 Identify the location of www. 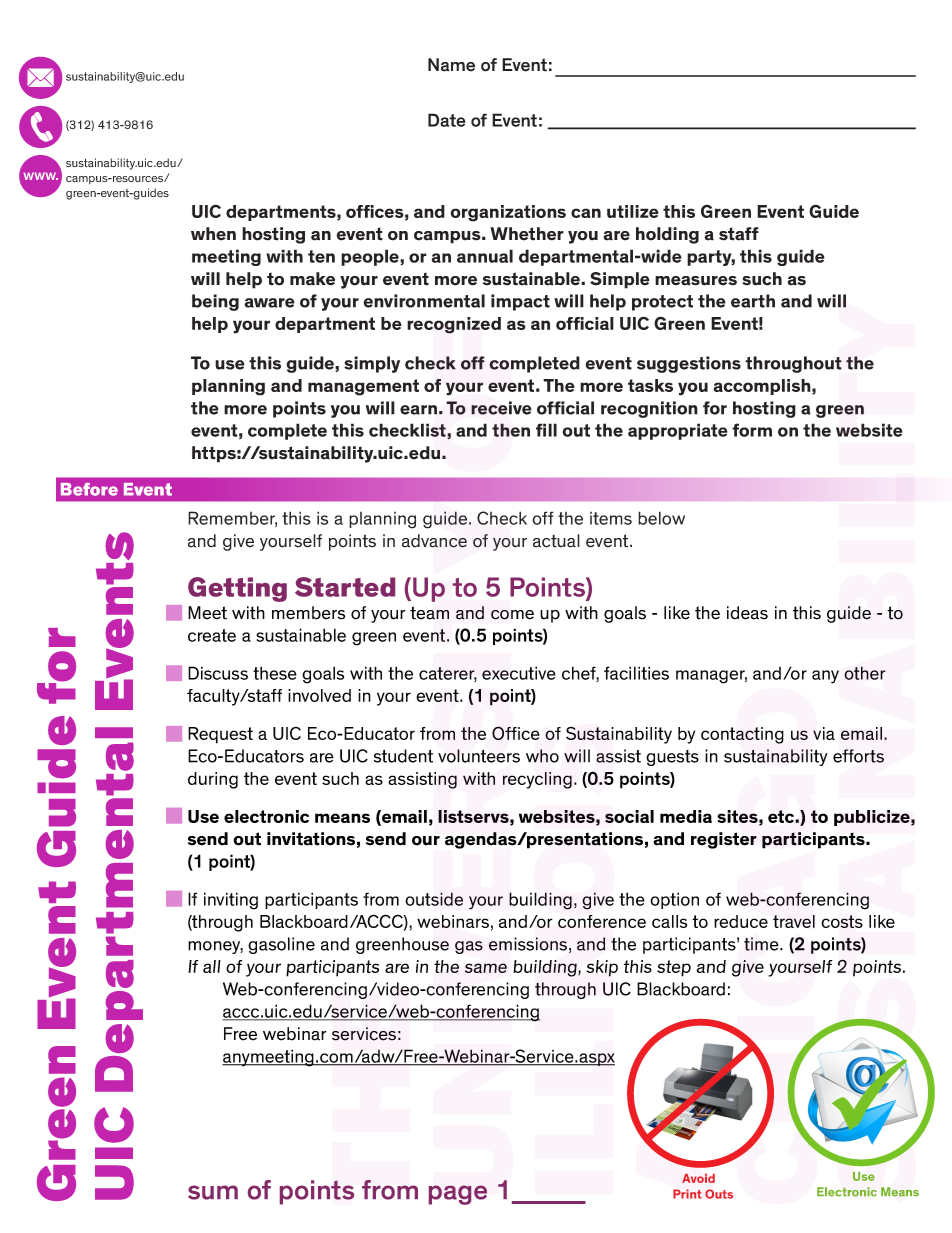
(41, 176).
